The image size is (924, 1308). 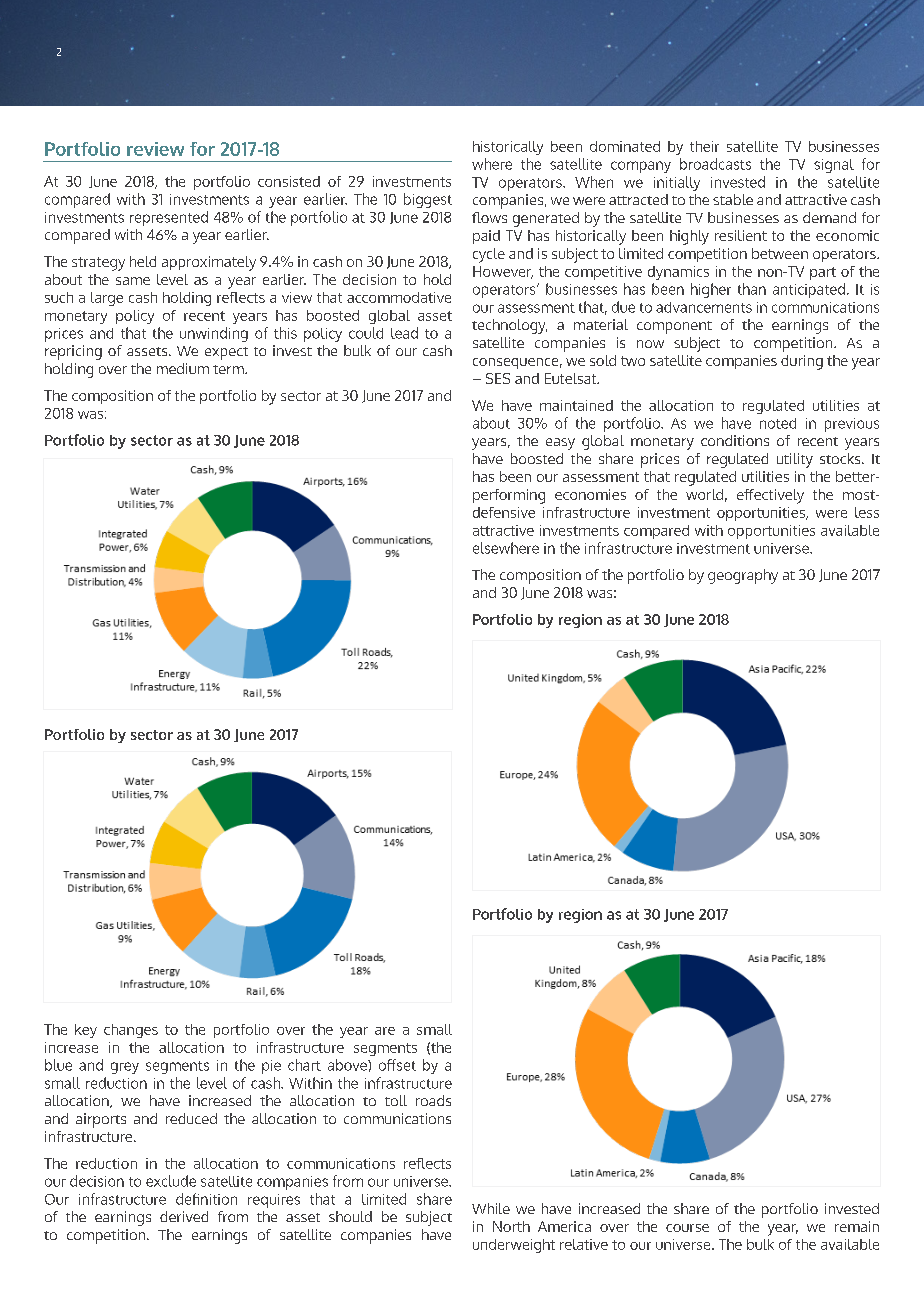 What do you see at coordinates (867, 512) in the image?
I see `less` at bounding box center [867, 512].
